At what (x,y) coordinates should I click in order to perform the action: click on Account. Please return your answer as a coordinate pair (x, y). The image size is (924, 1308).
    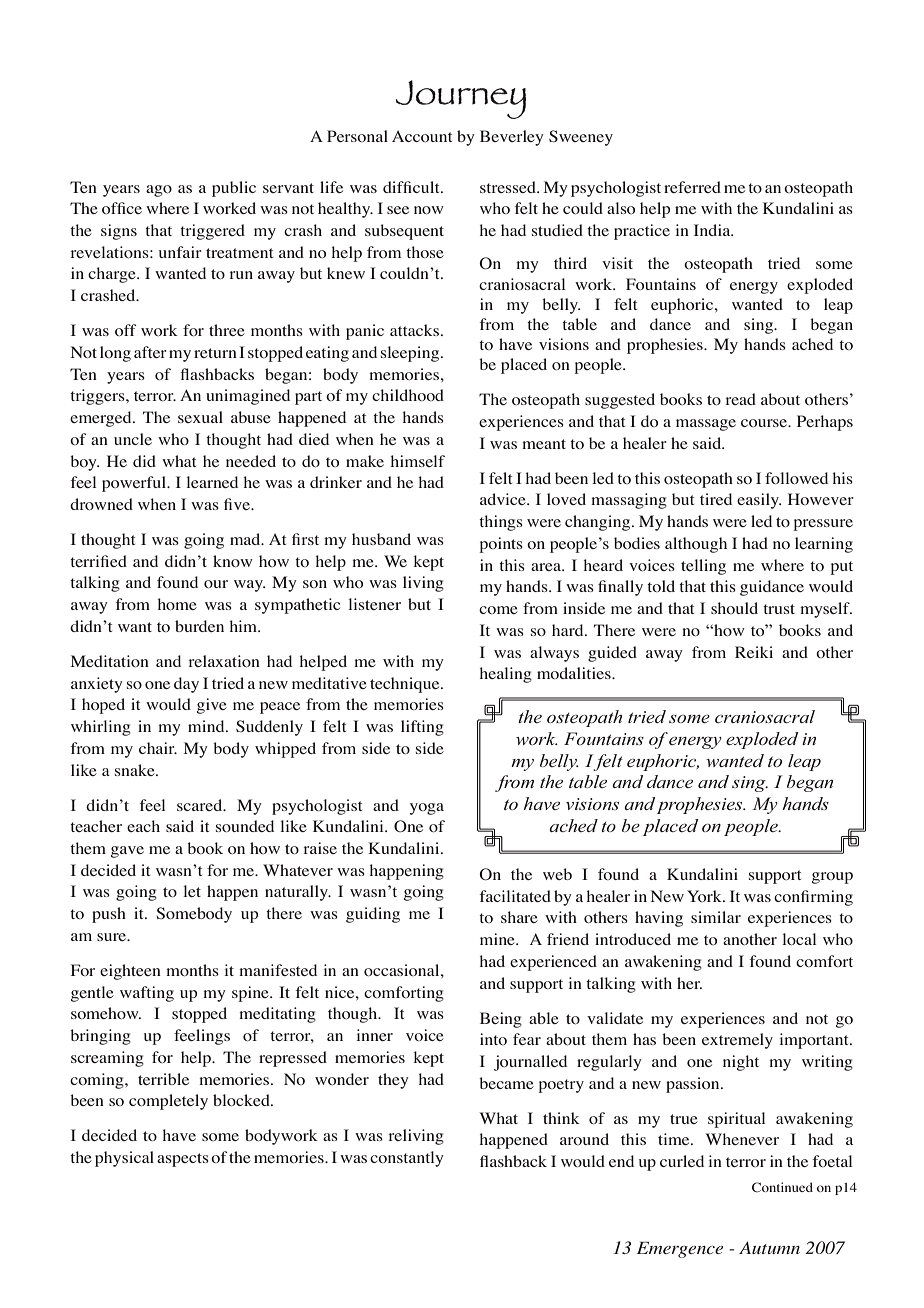
    Looking at the image, I should click on (422, 136).
